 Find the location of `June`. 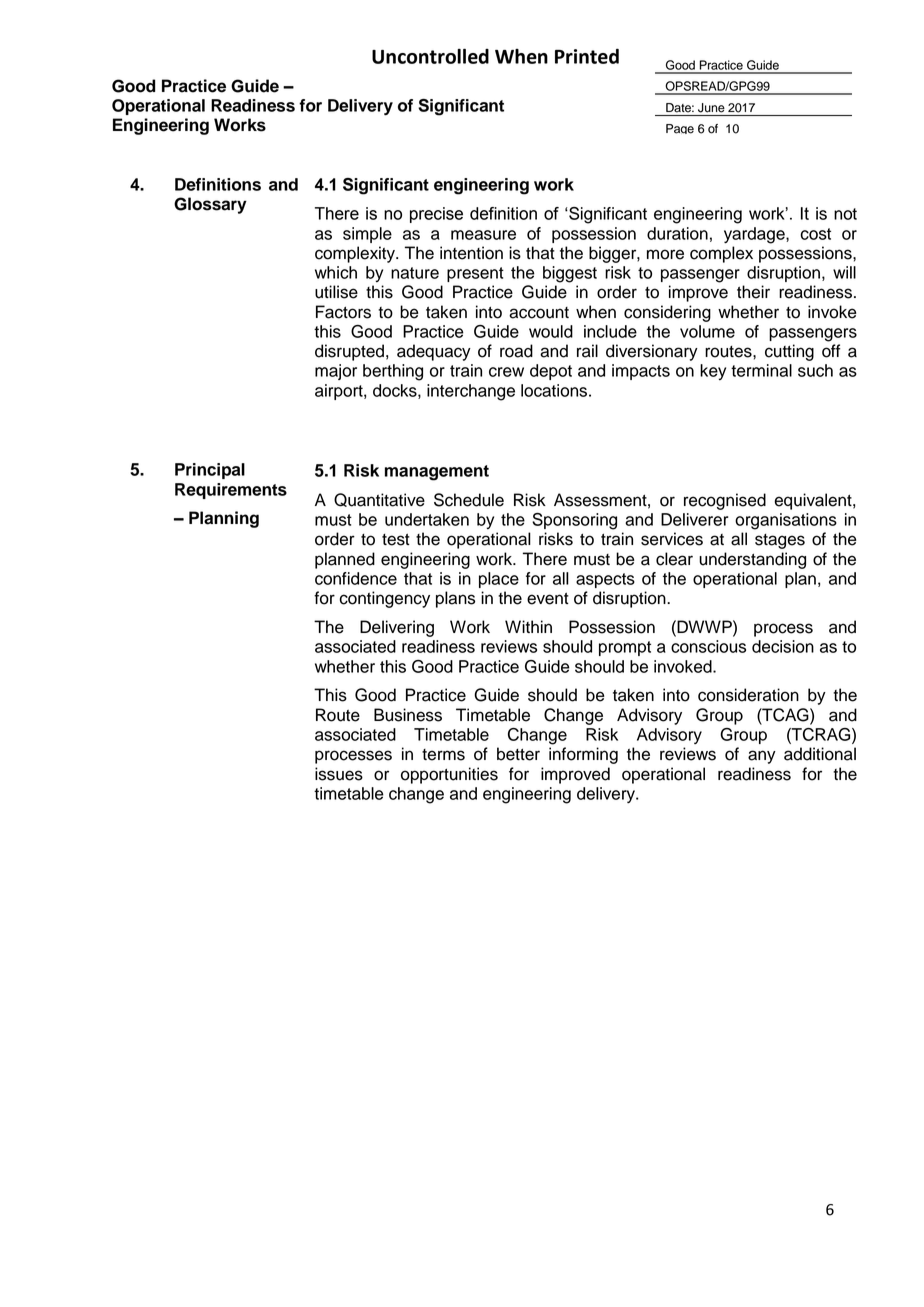

June is located at coordinates (711, 108).
